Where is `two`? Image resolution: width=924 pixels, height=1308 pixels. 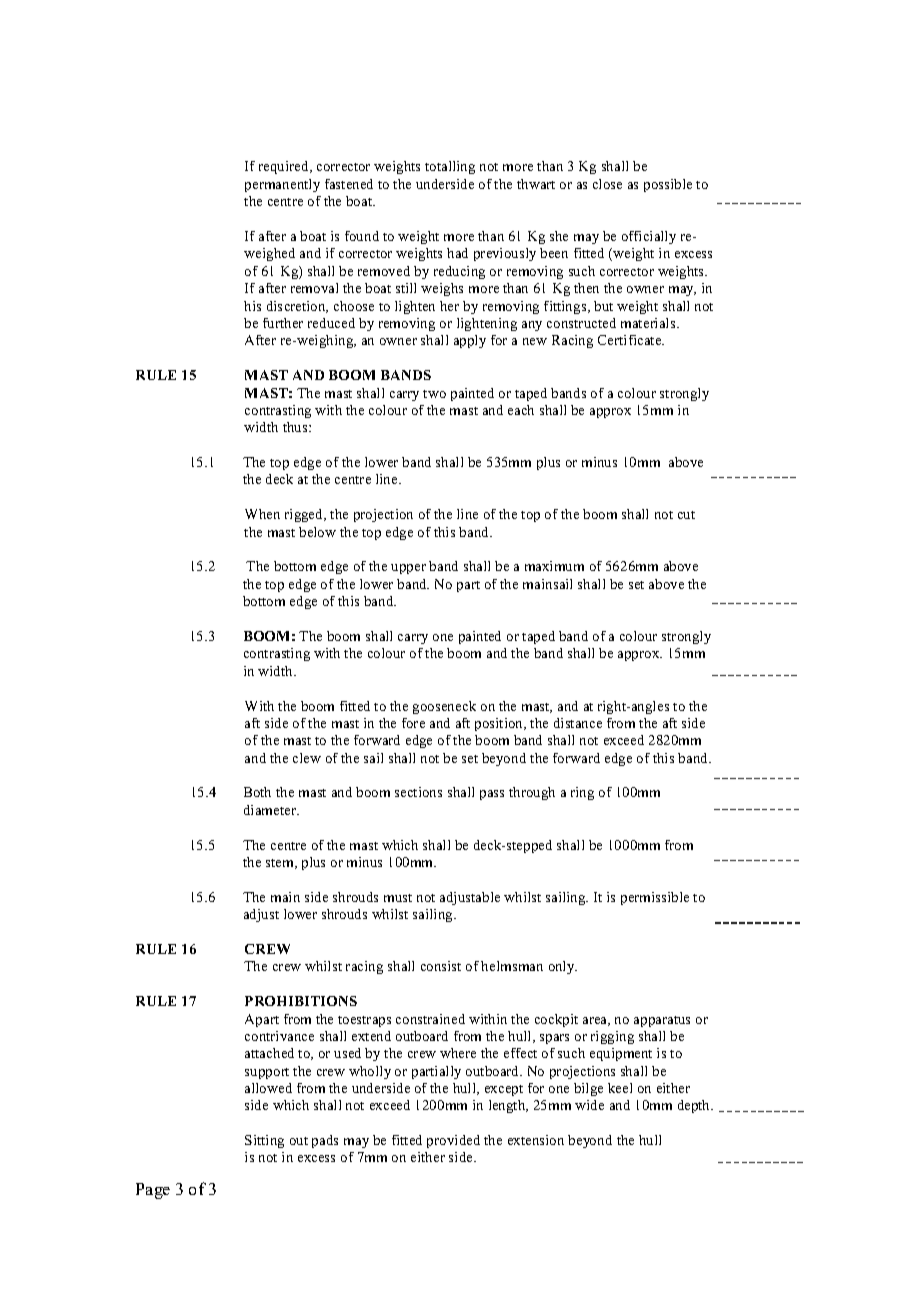
two is located at coordinates (434, 394).
